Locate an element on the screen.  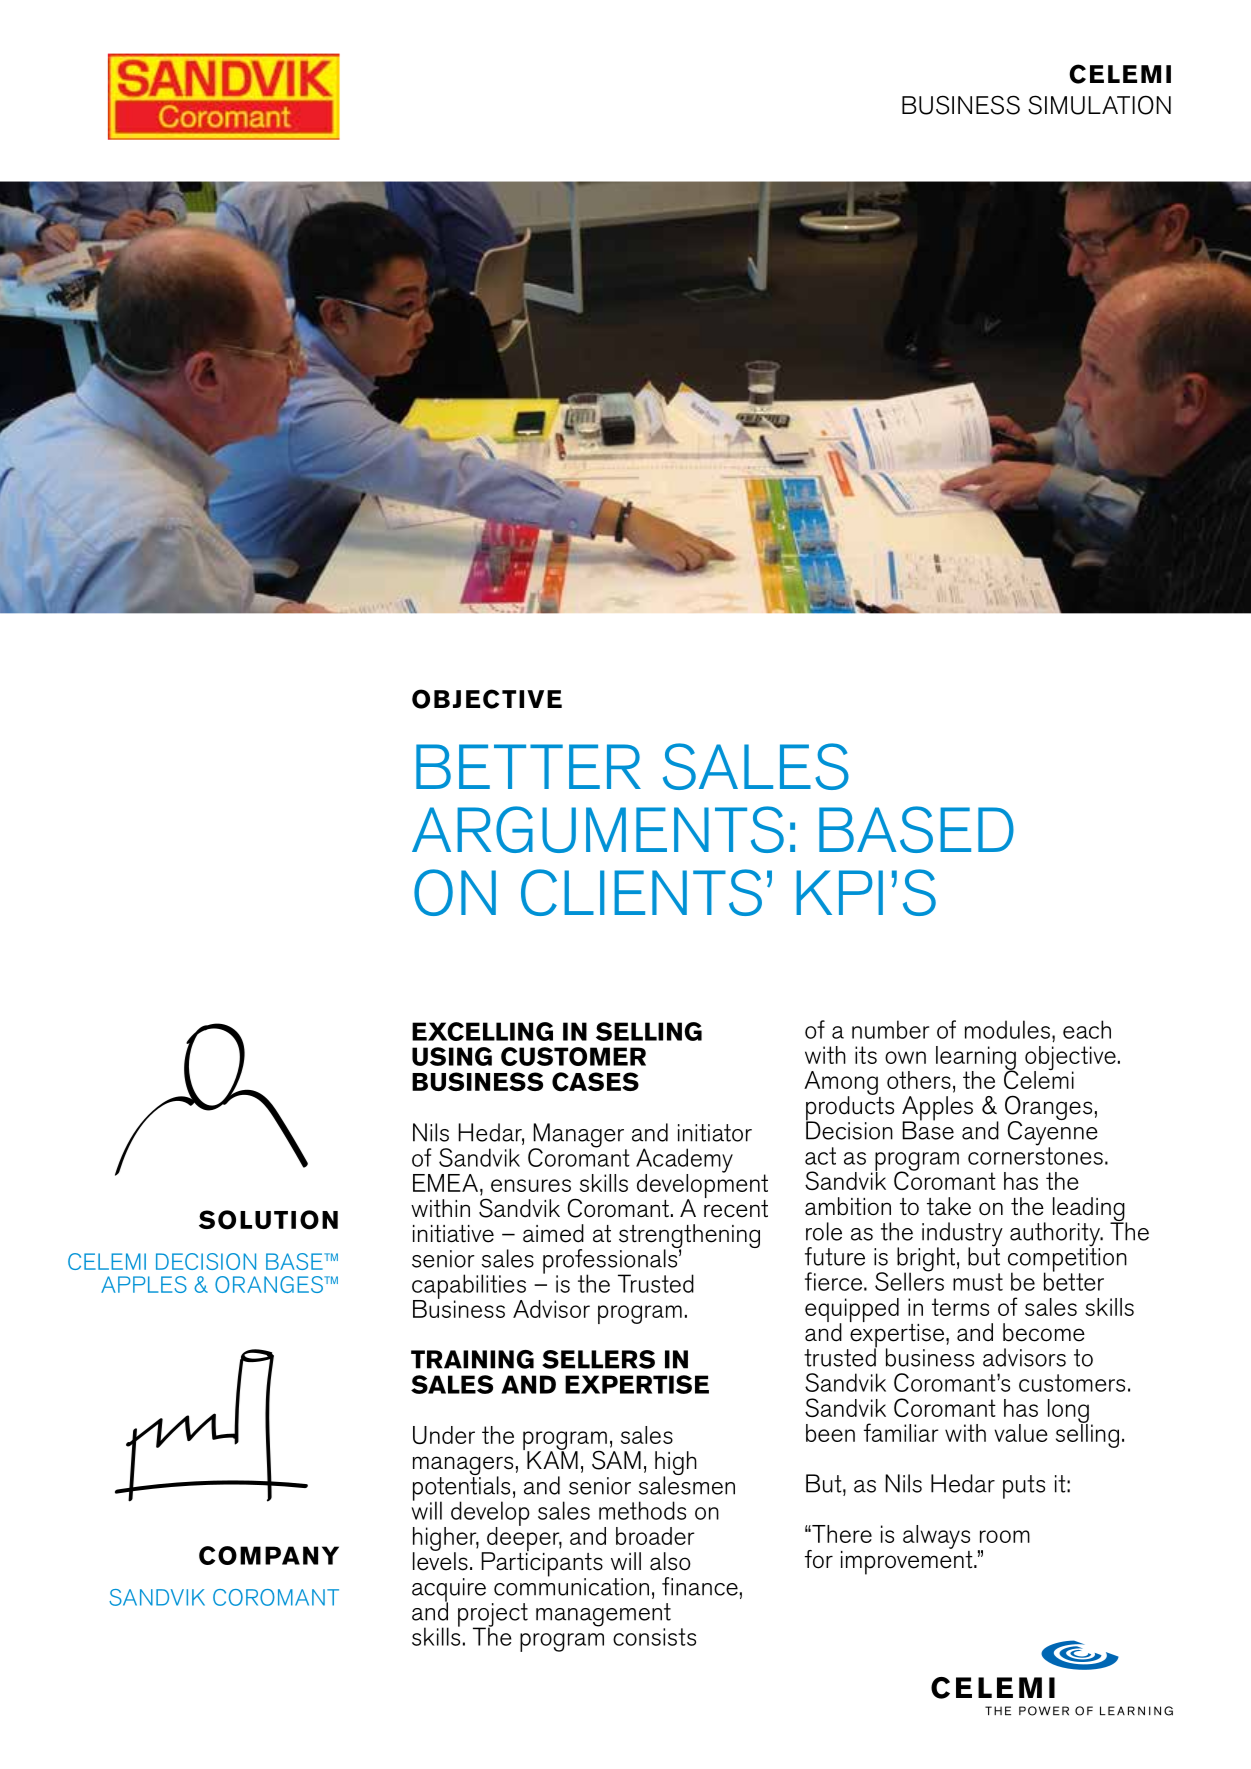
CLIENTS is located at coordinates (641, 892).
